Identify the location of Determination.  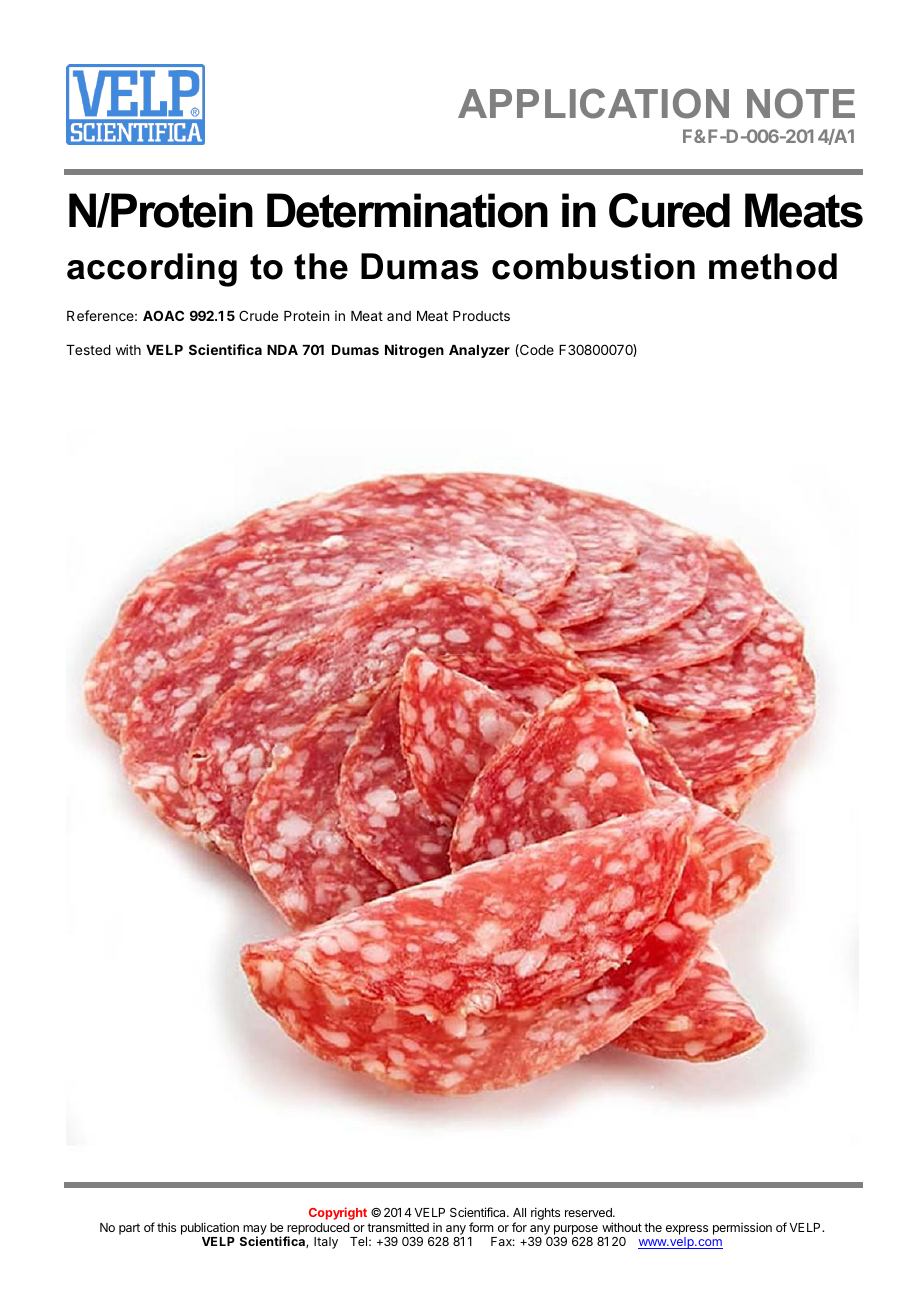
(407, 210).
